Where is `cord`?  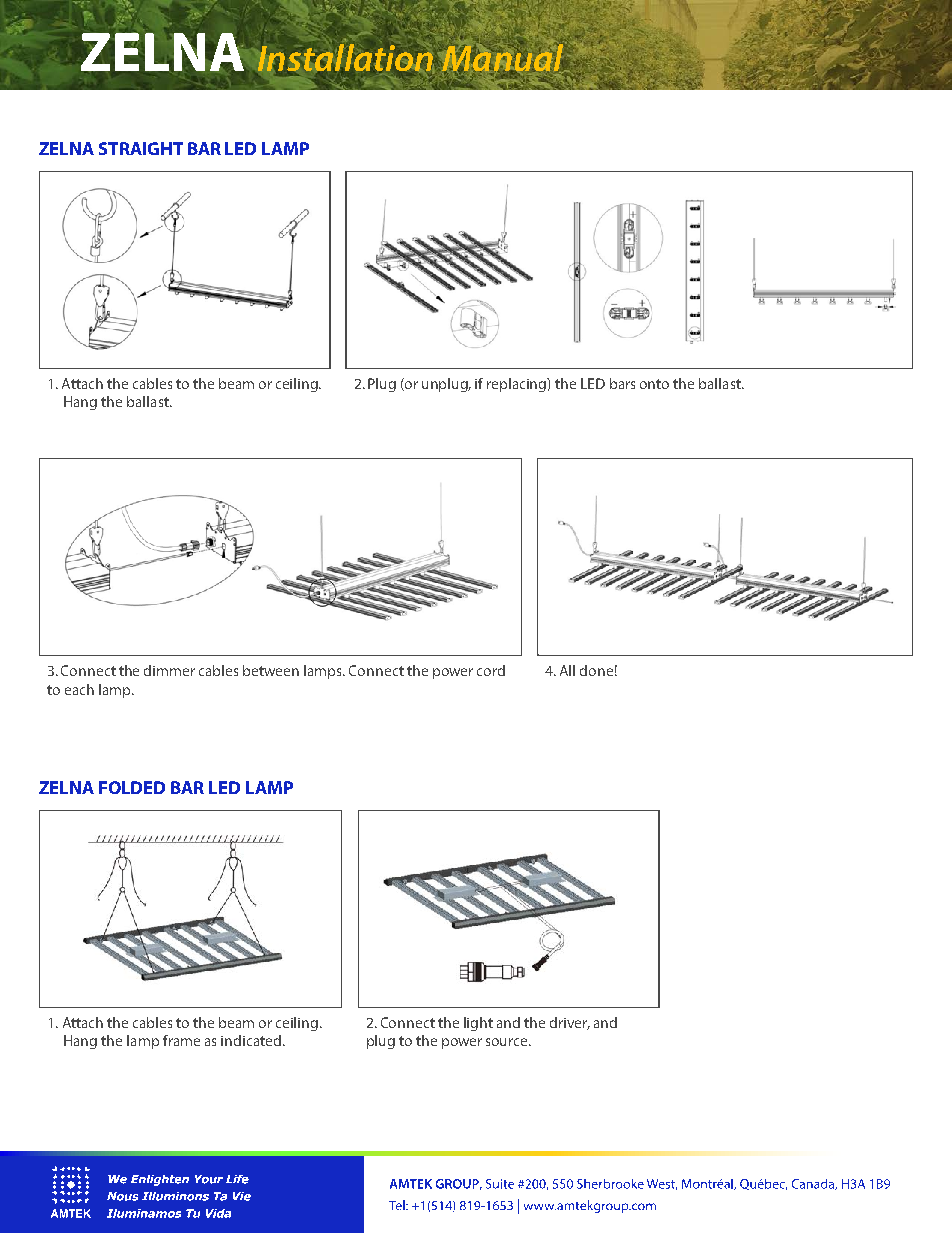
cord is located at coordinates (491, 670).
